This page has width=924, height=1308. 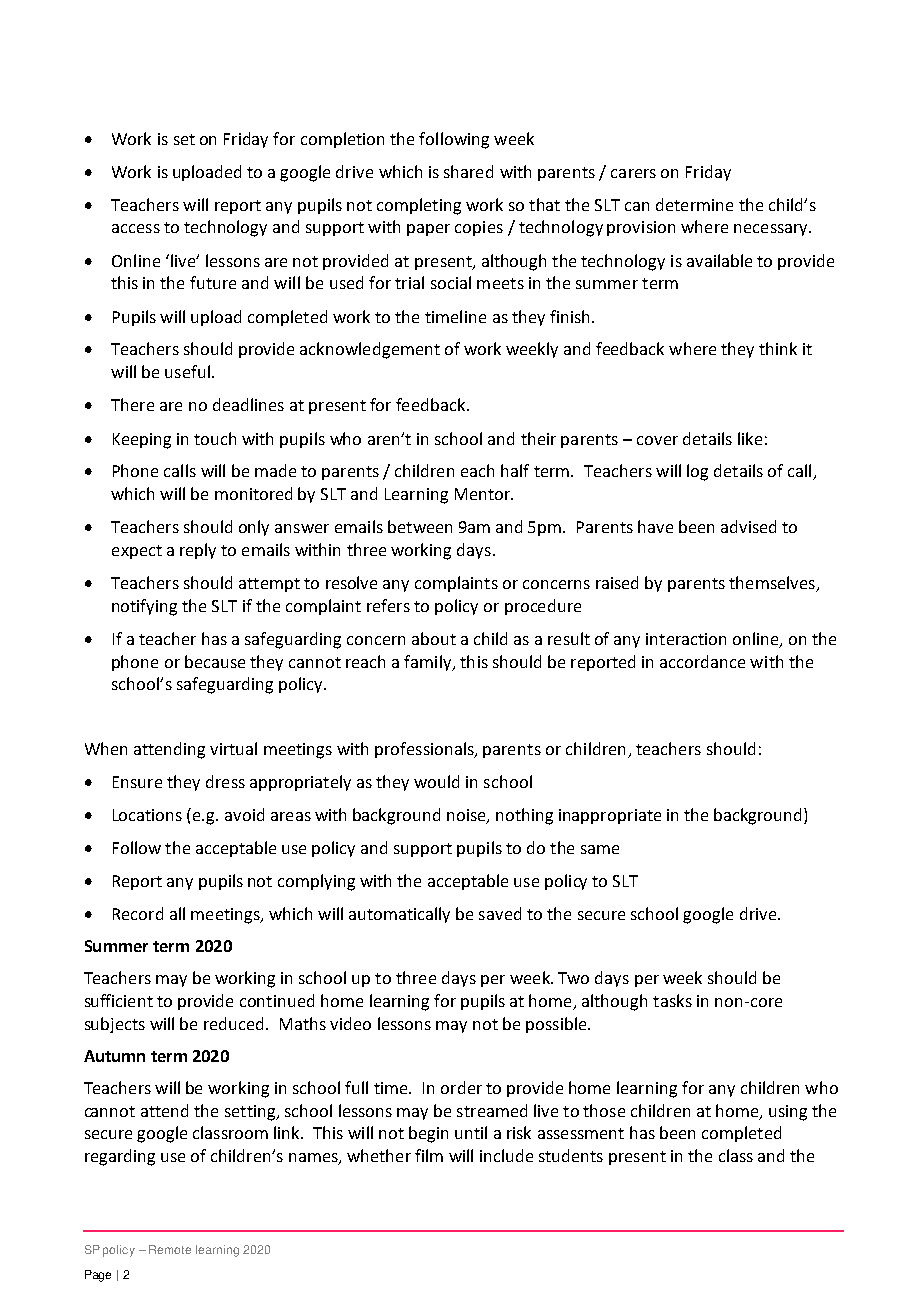 I want to click on access, so click(x=136, y=228).
